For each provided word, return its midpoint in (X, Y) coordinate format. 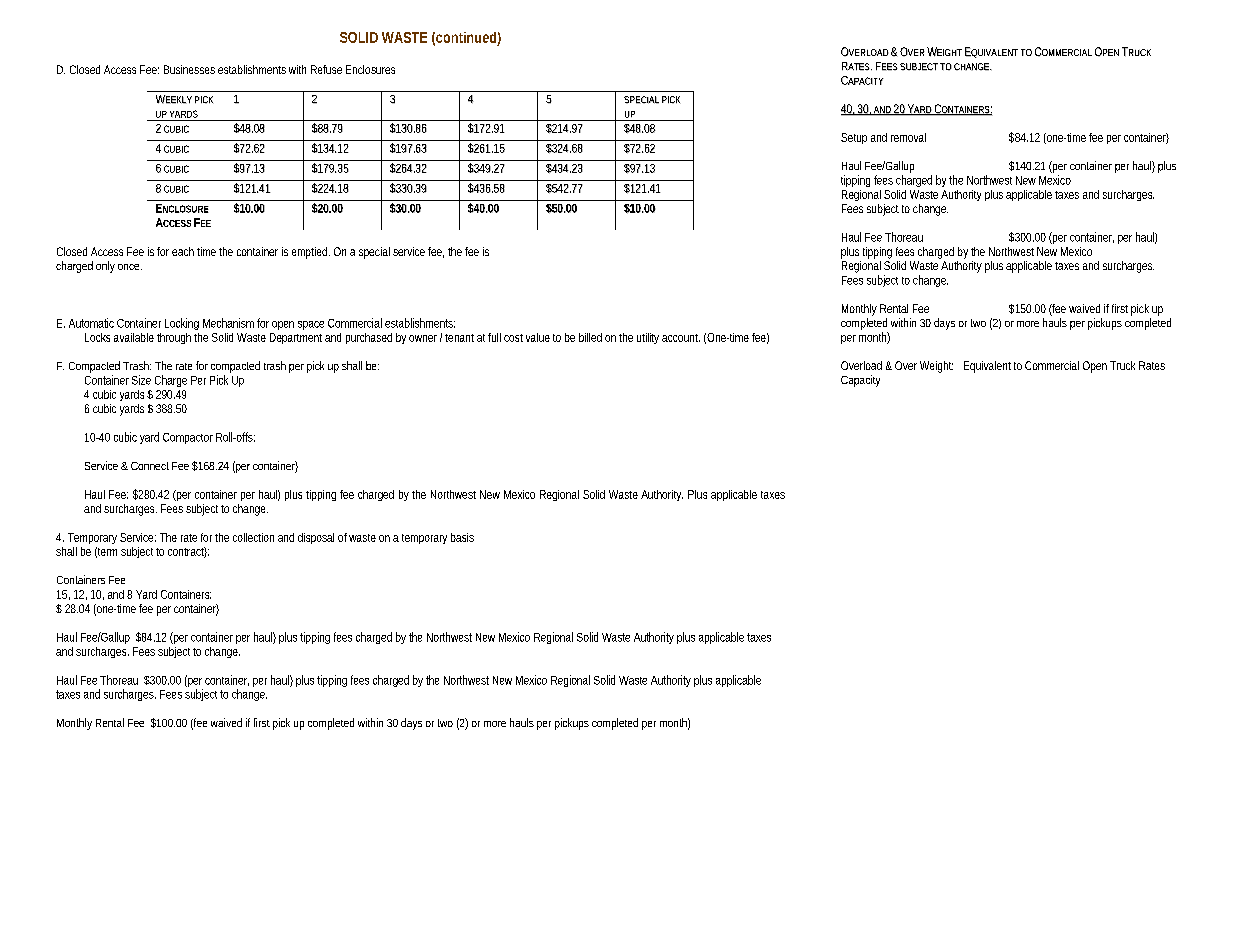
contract (187, 552)
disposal (316, 538)
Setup (854, 138)
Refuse (326, 69)
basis (462, 537)
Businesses (189, 69)
